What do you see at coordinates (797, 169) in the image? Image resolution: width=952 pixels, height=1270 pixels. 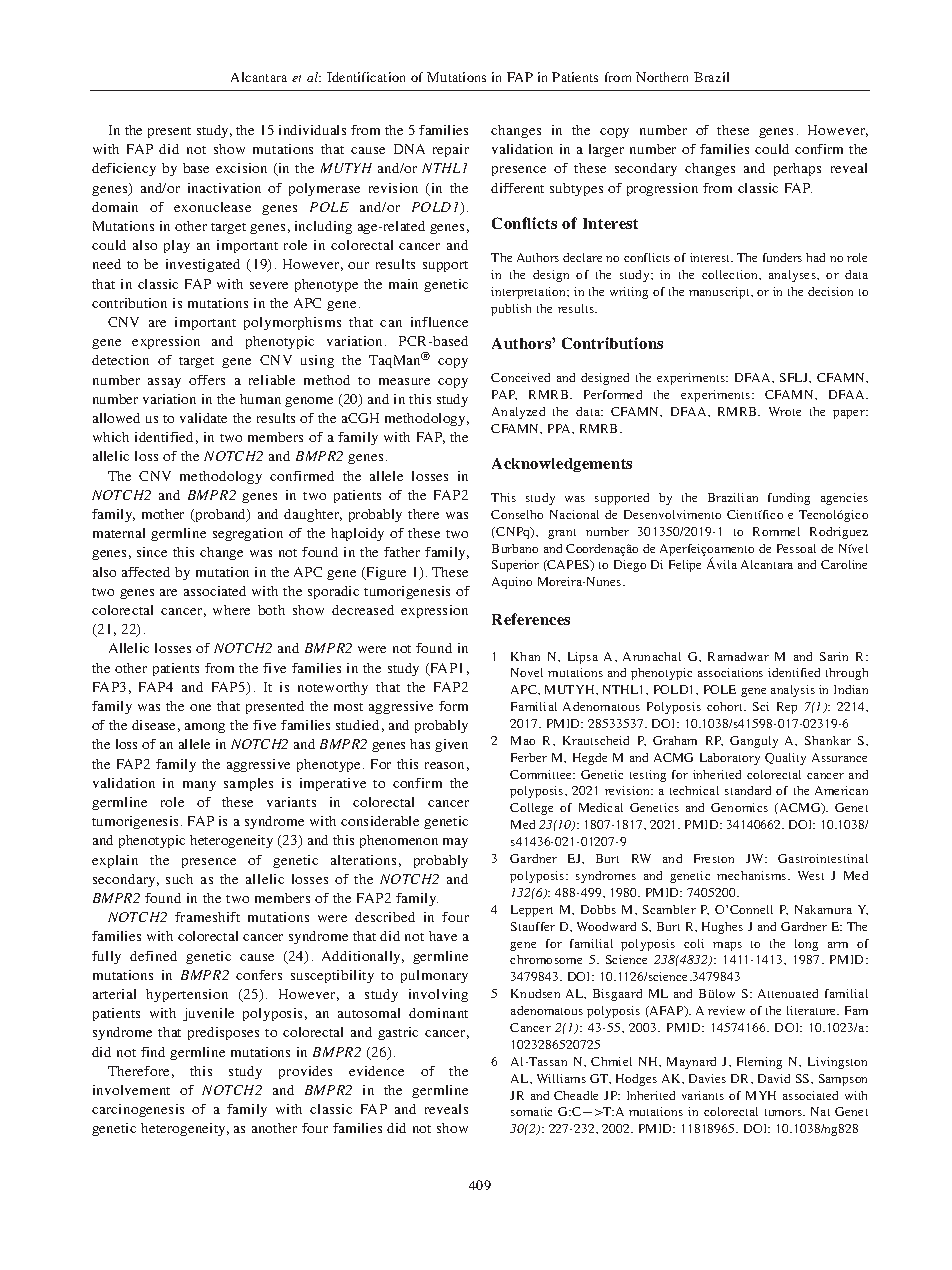 I see `perhaps` at bounding box center [797, 169].
